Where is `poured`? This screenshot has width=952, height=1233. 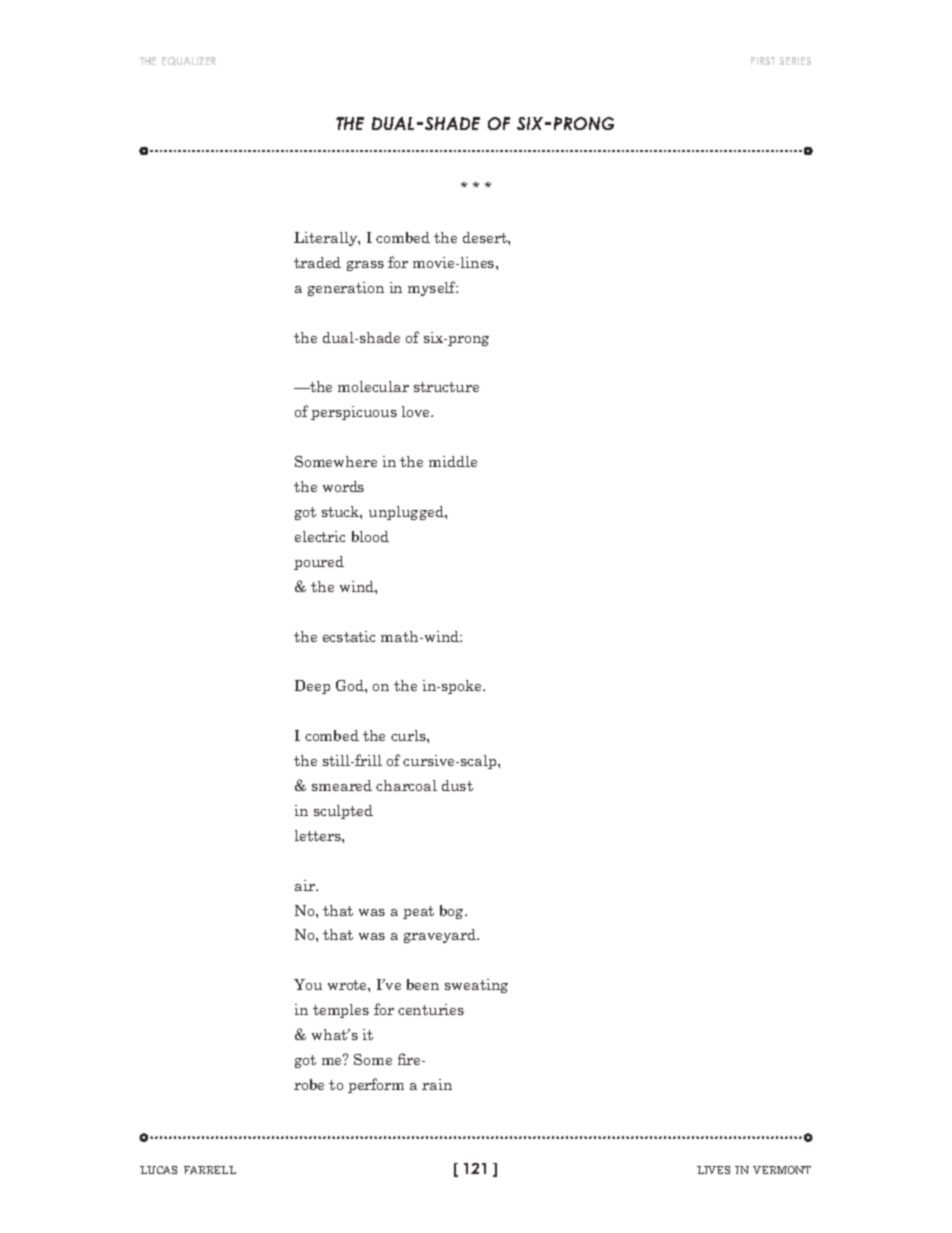
poured is located at coordinates (319, 563).
